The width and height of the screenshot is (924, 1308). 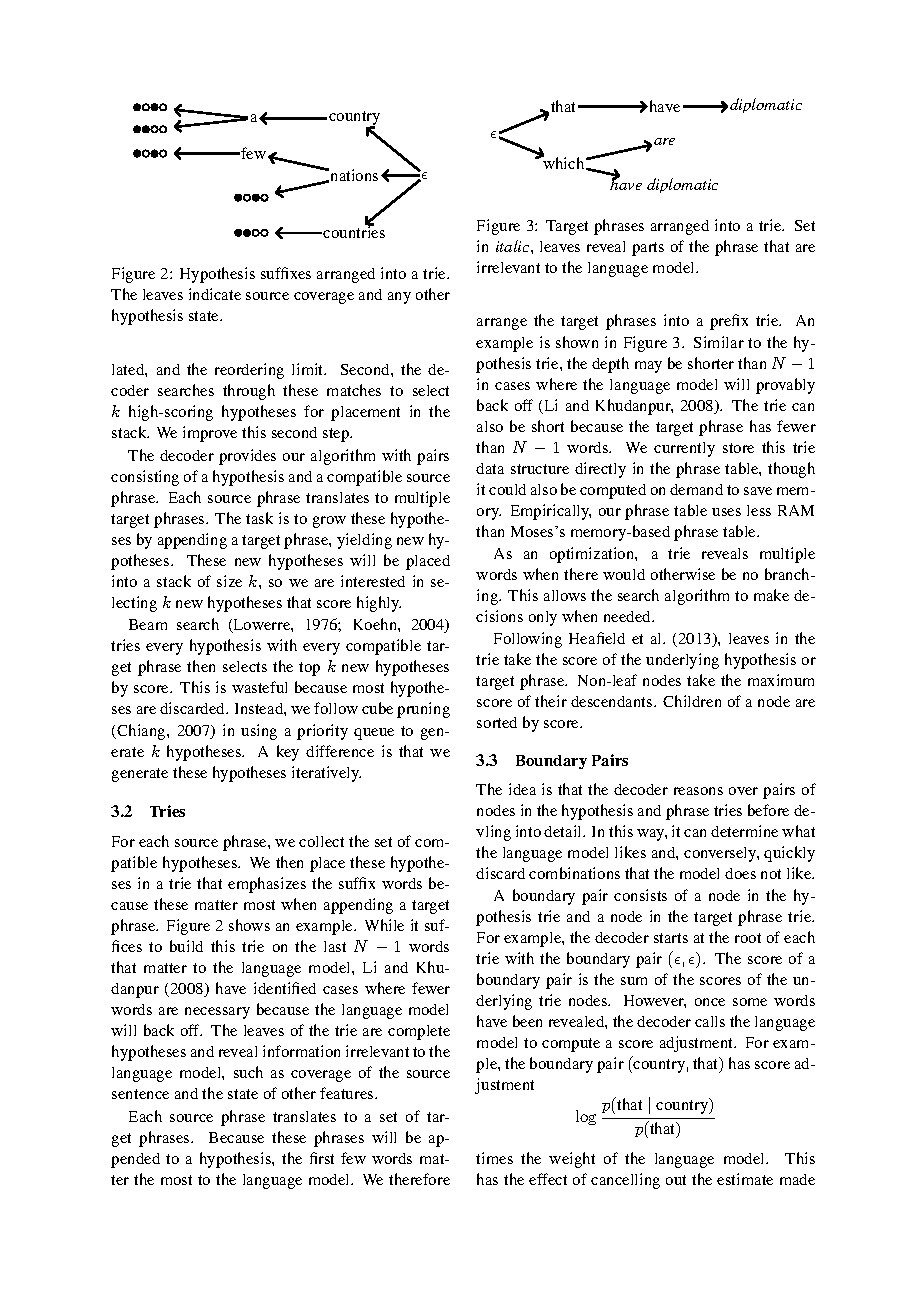 I want to click on task, so click(x=259, y=518).
